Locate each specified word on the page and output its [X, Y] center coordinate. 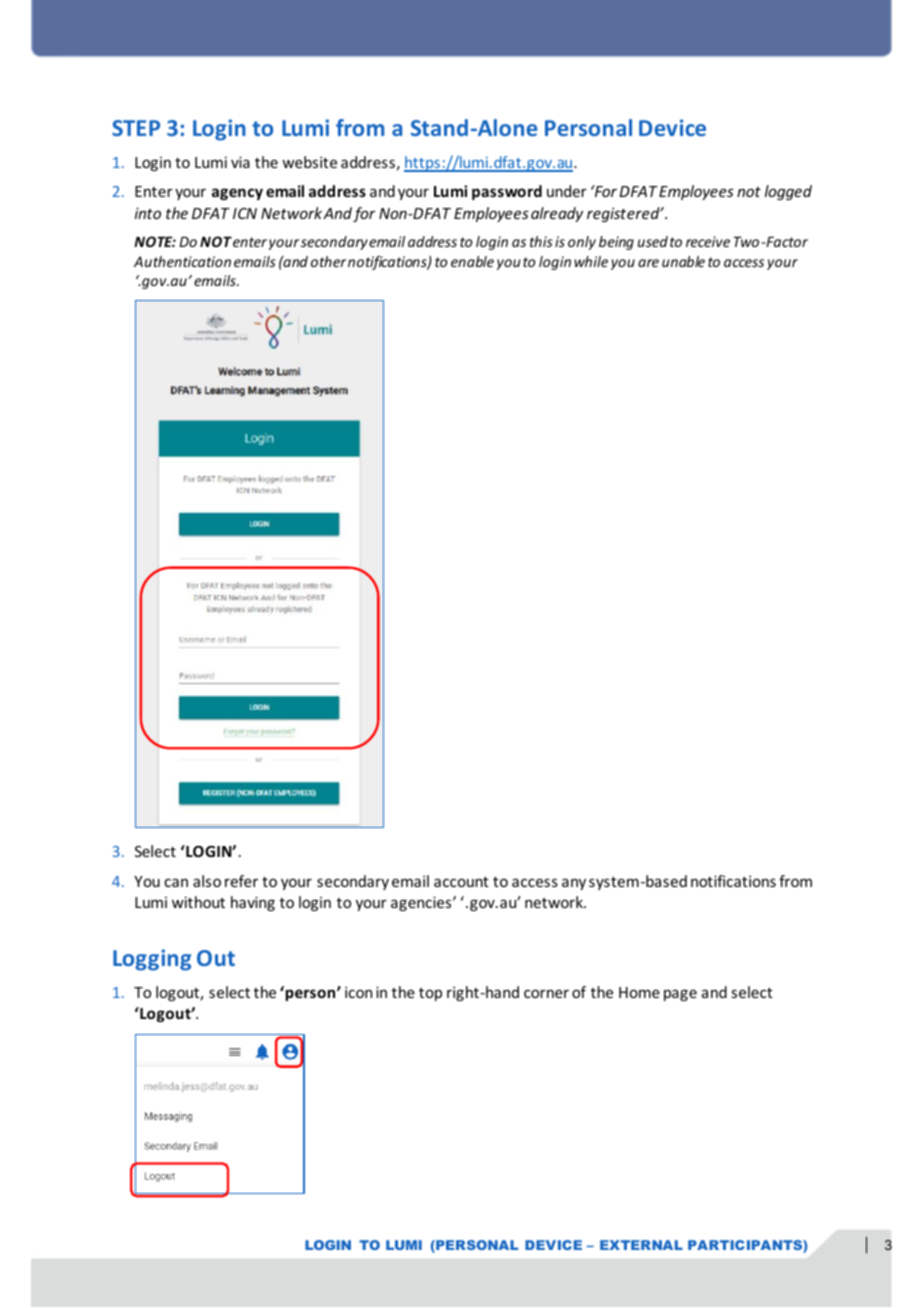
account [461, 882]
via [240, 162]
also [207, 881]
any [574, 884]
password [507, 192]
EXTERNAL [641, 1245]
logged [788, 192]
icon [358, 992]
